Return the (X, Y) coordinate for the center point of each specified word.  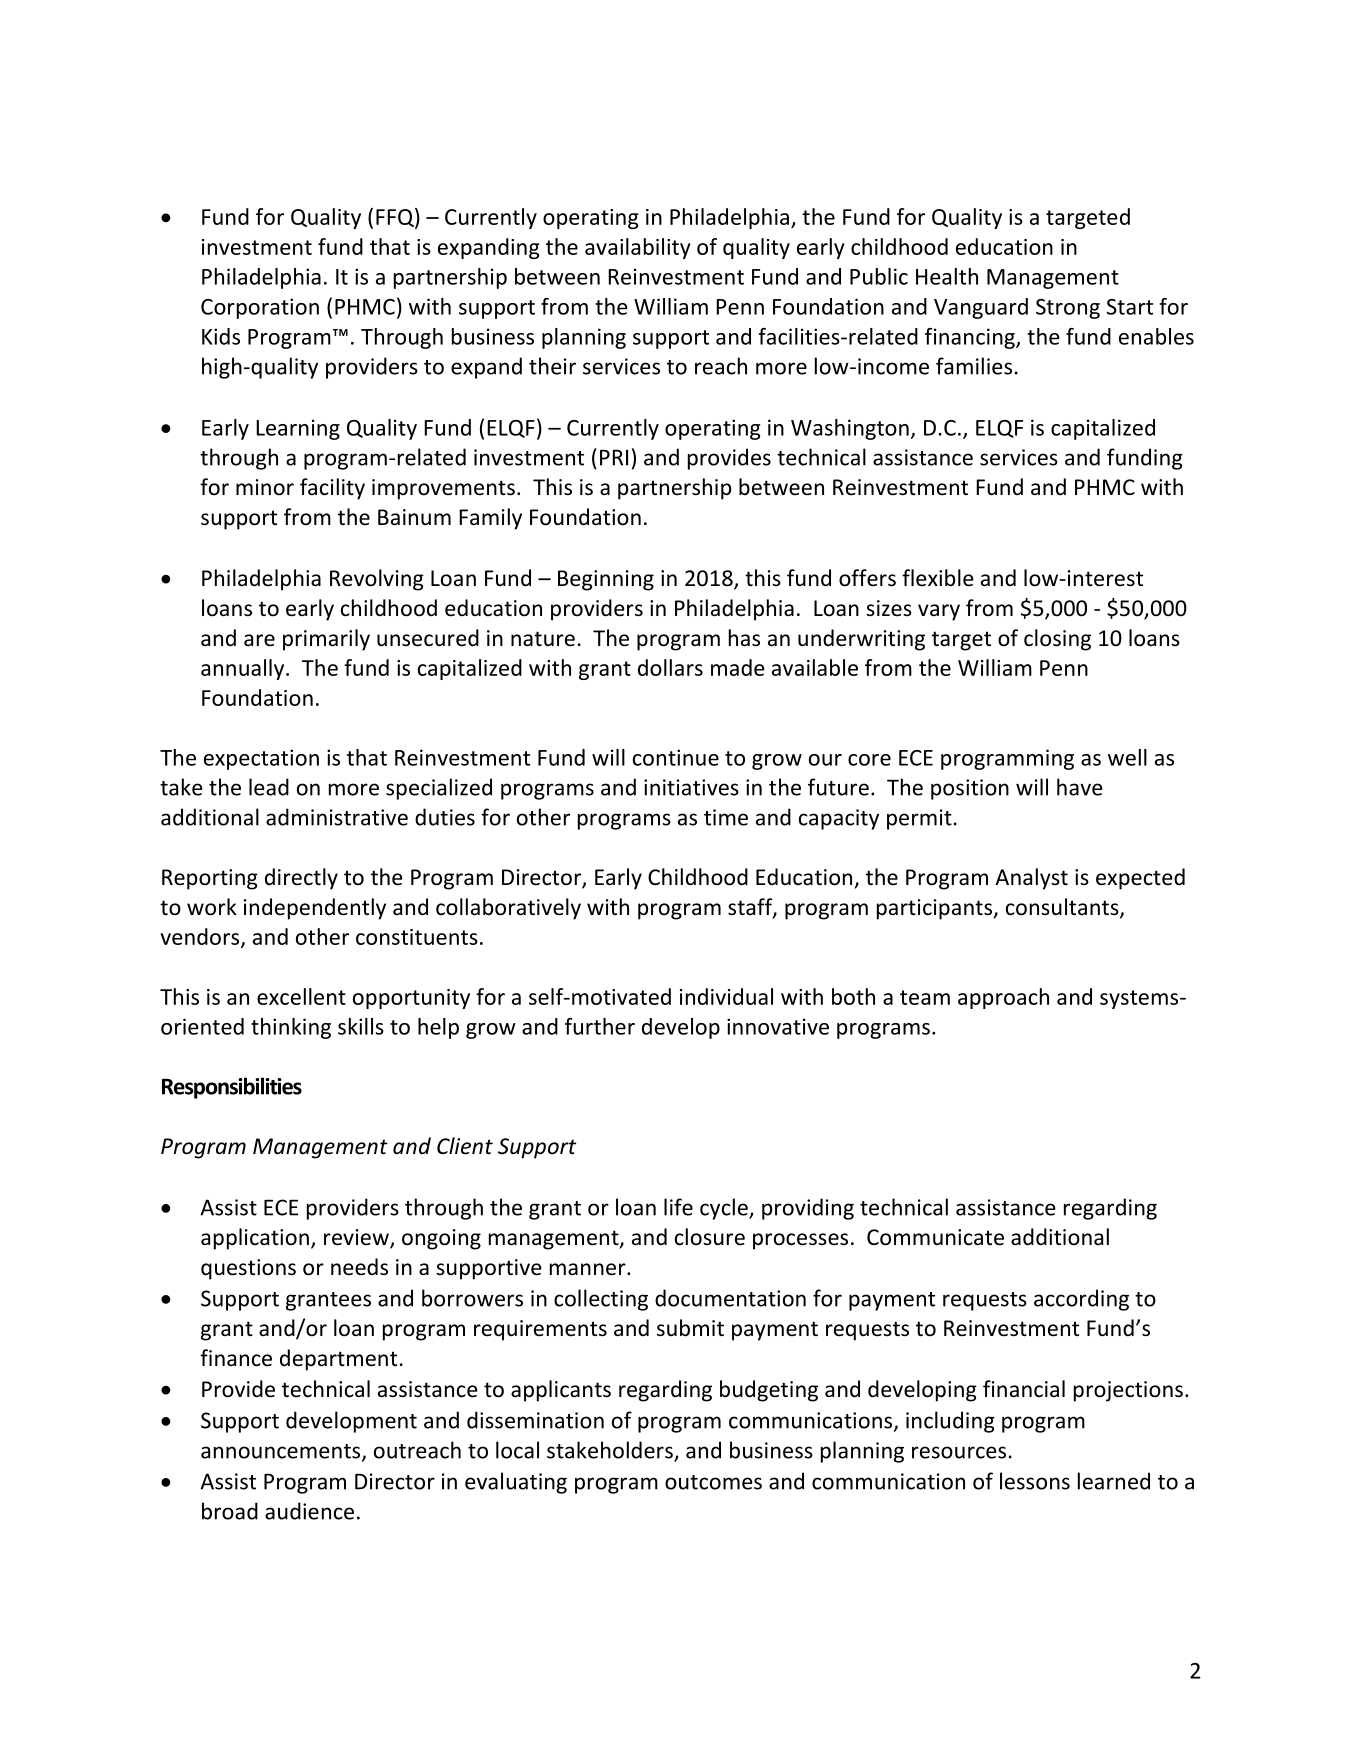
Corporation (260, 308)
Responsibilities (232, 1088)
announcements (282, 1452)
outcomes (713, 1482)
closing (1057, 640)
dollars (670, 667)
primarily (326, 640)
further (600, 1026)
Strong (1068, 309)
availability (638, 248)
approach (1003, 998)
